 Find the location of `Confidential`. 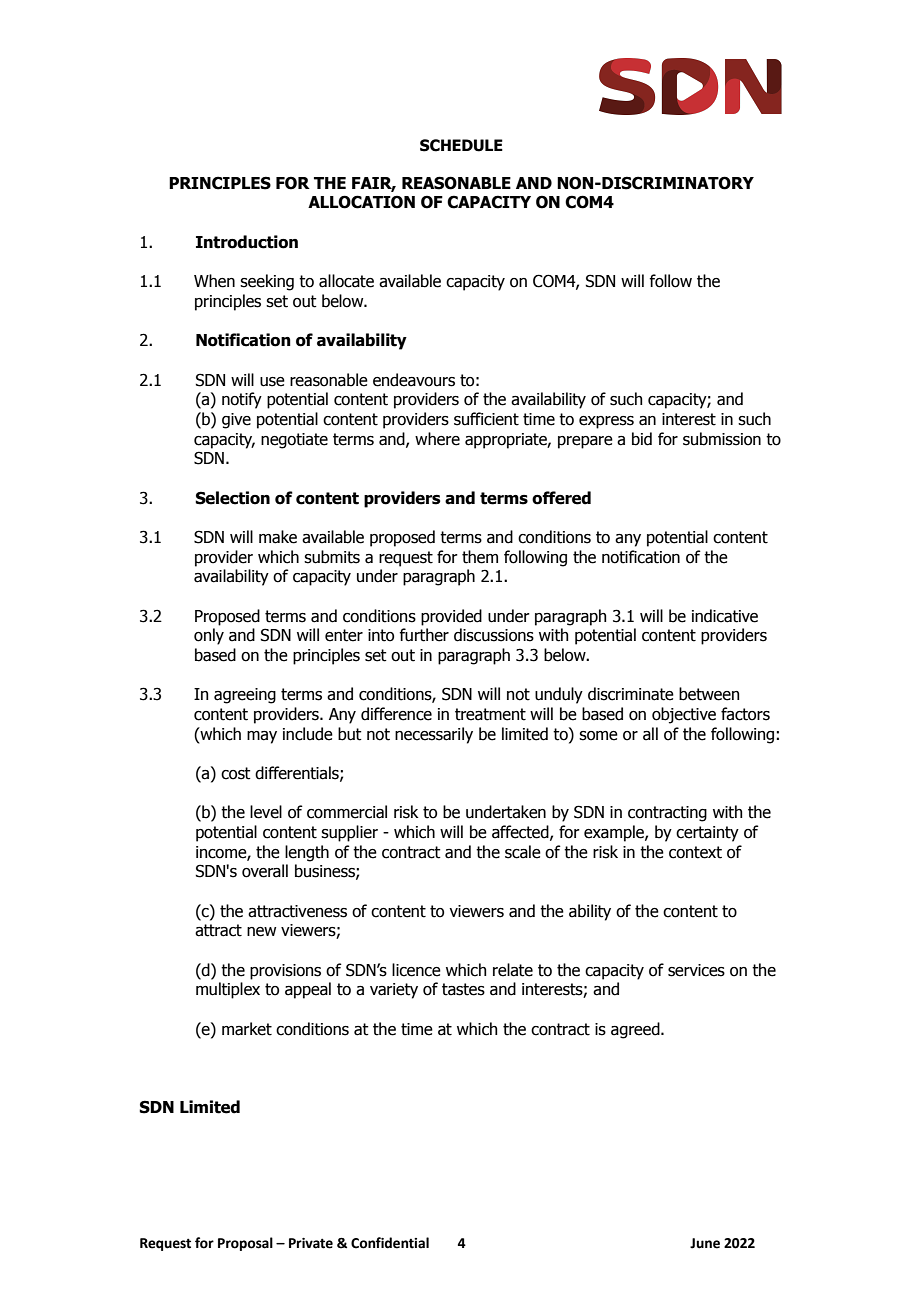

Confidential is located at coordinates (390, 1243).
